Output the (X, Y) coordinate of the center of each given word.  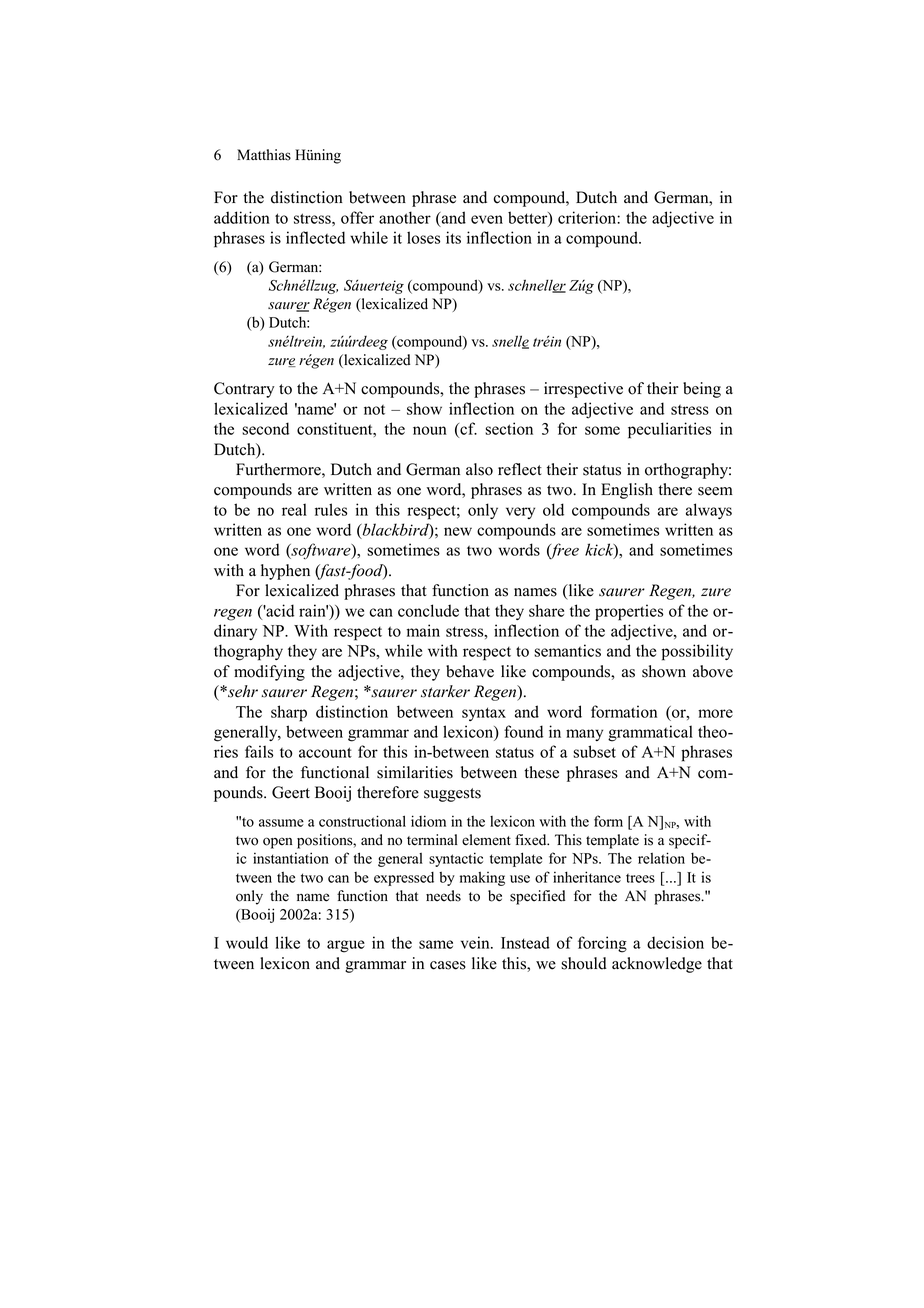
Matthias (264, 155)
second (265, 428)
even (487, 219)
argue (346, 946)
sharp (289, 713)
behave (470, 671)
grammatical (650, 733)
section (509, 428)
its (453, 237)
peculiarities (669, 430)
